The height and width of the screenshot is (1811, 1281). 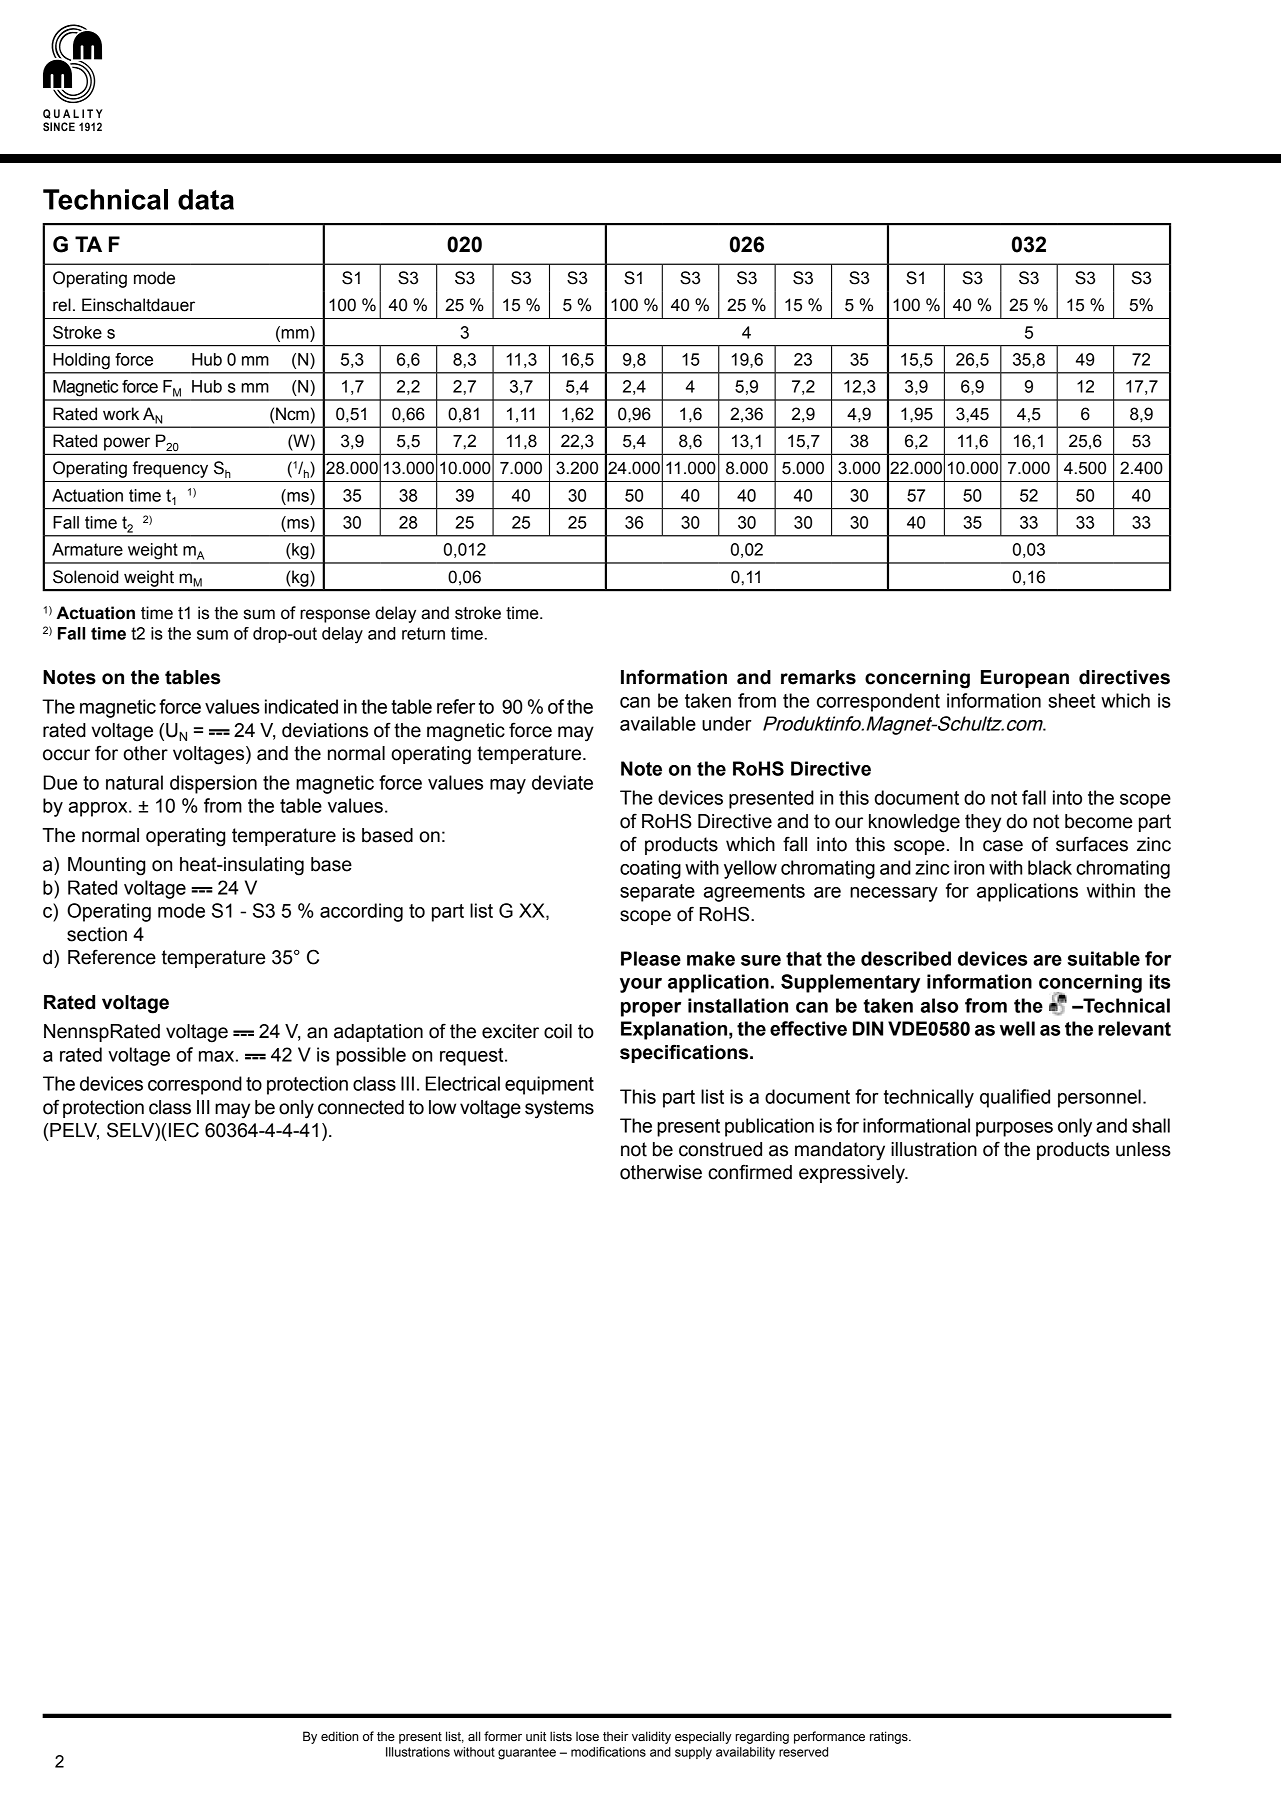 What do you see at coordinates (1025, 679) in the screenshot?
I see `European` at bounding box center [1025, 679].
